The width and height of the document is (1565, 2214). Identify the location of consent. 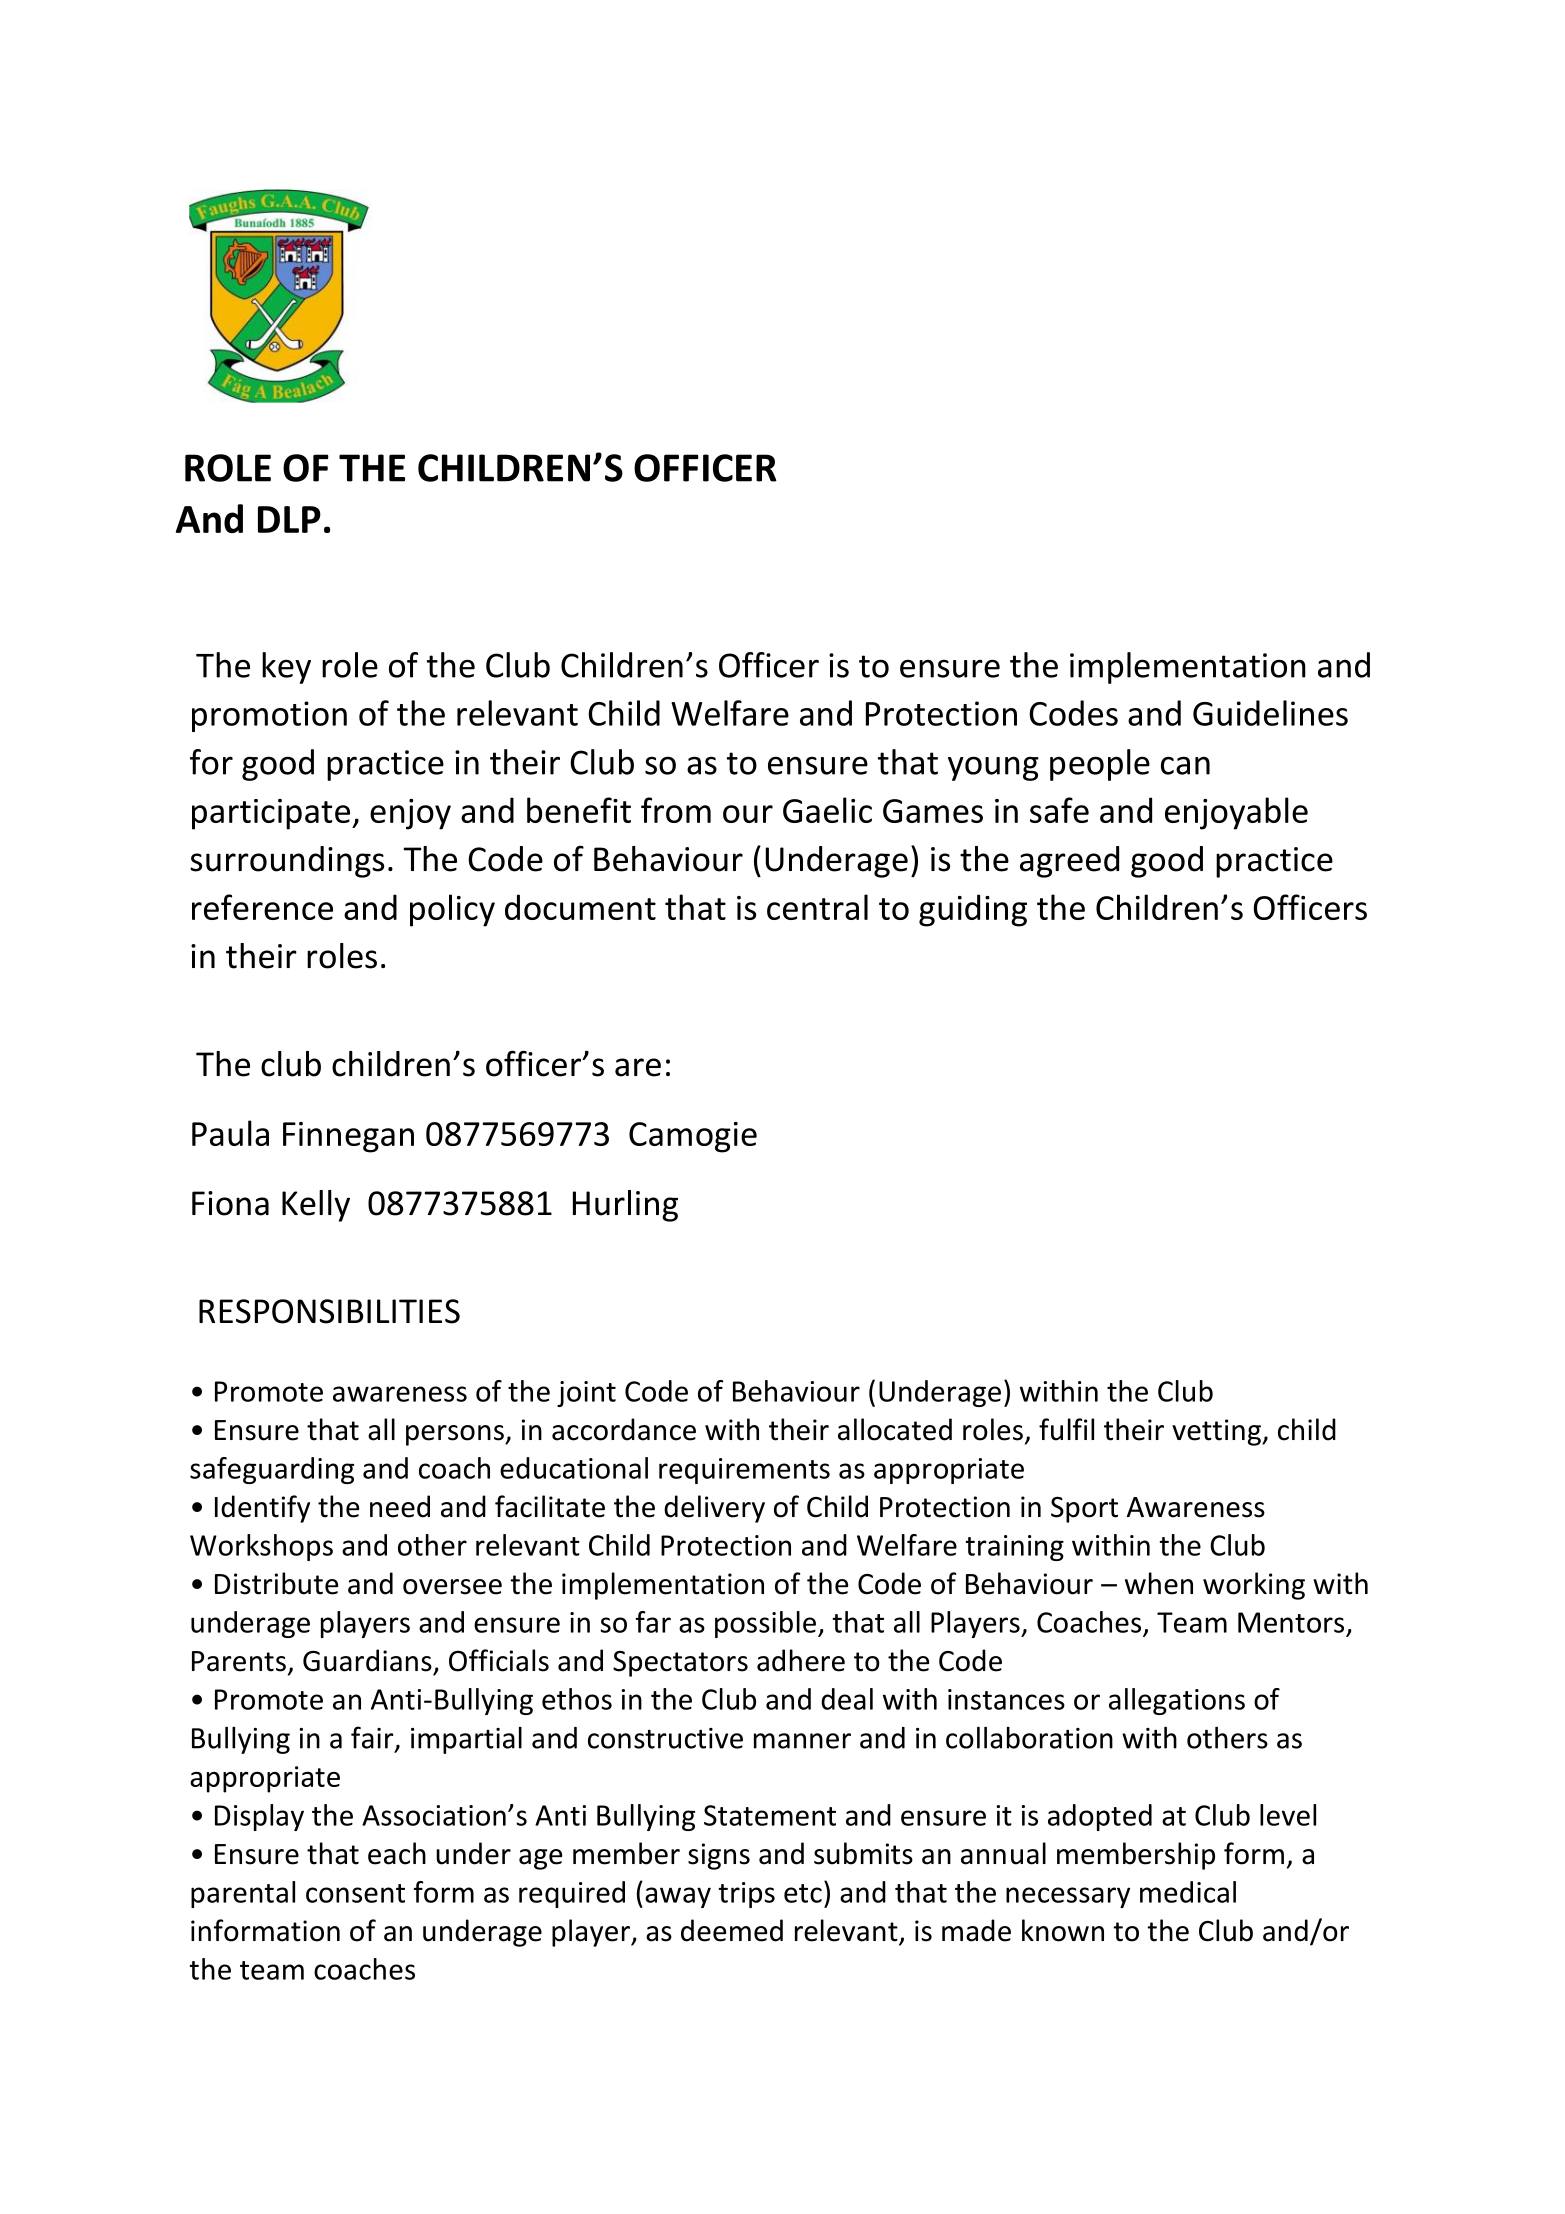
(355, 1893).
